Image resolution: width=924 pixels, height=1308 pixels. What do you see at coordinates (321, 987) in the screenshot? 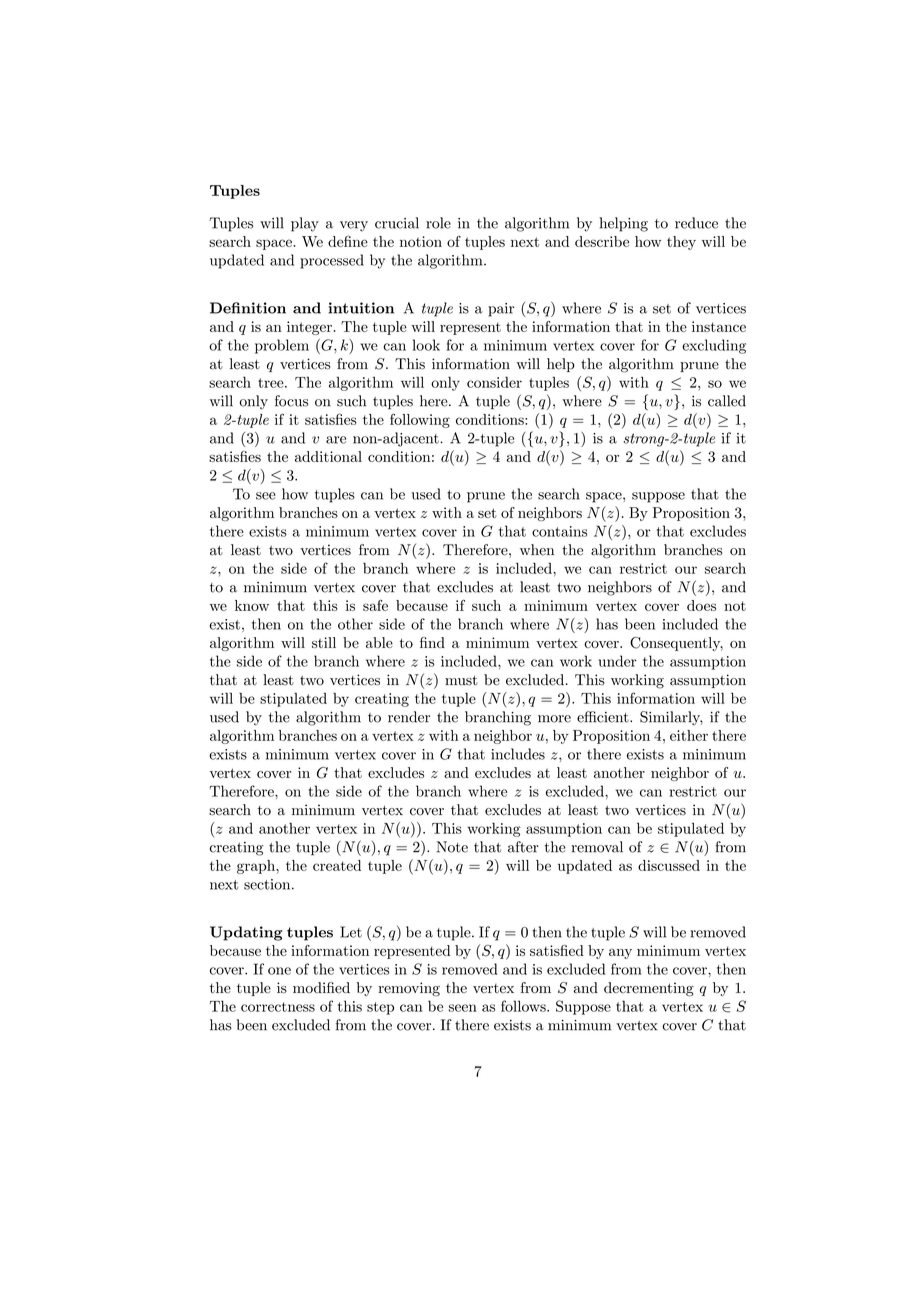
I see `modified` at bounding box center [321, 987].
